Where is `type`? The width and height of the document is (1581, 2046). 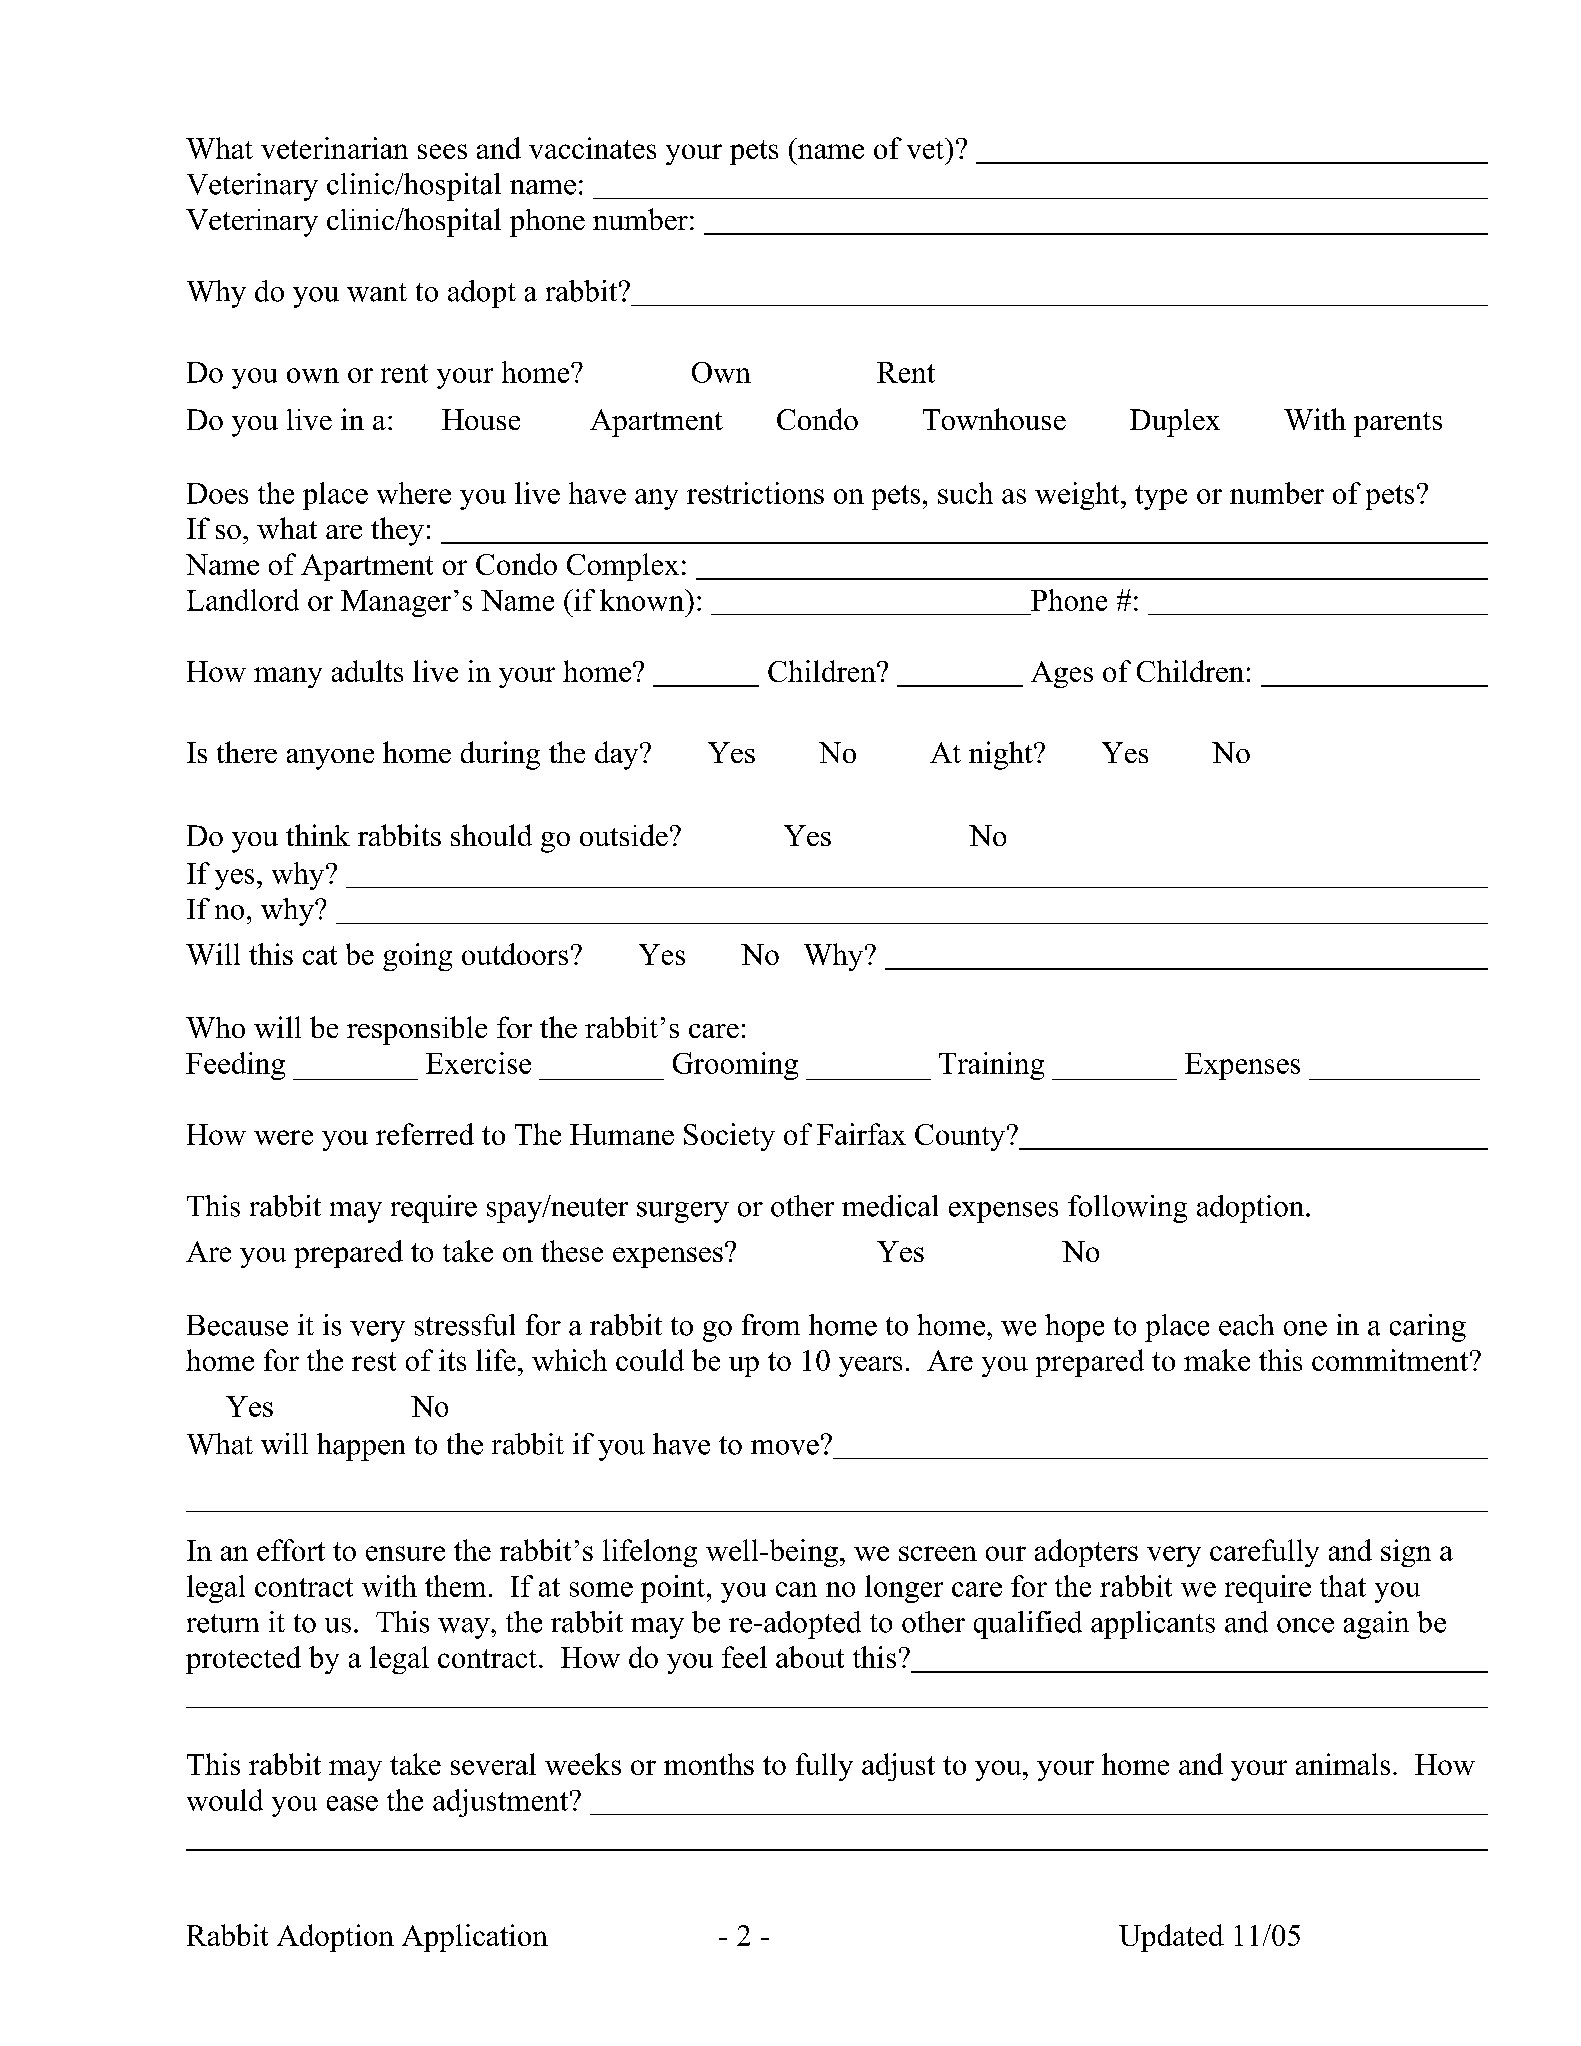
type is located at coordinates (1161, 497).
